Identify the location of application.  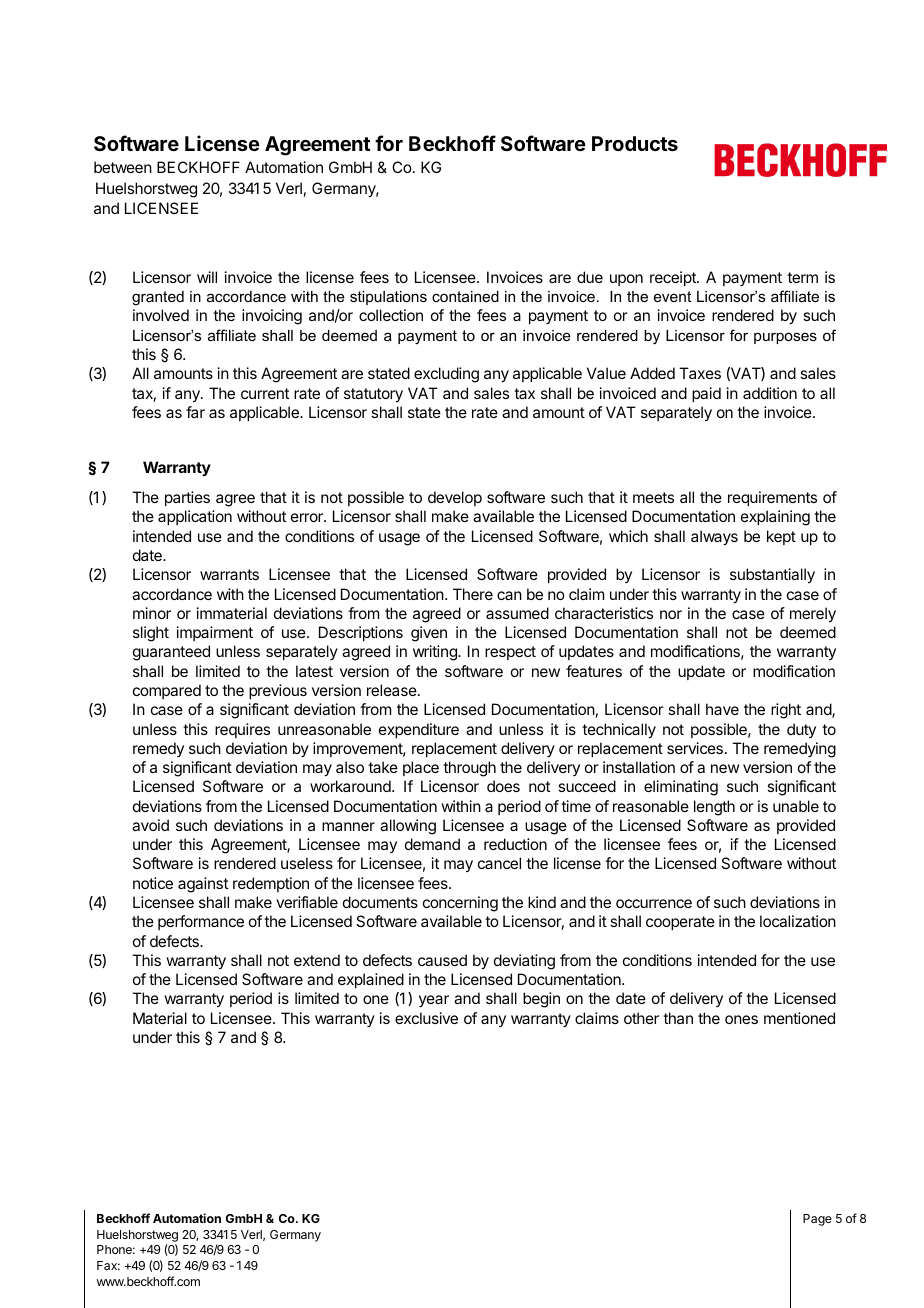
(195, 517).
